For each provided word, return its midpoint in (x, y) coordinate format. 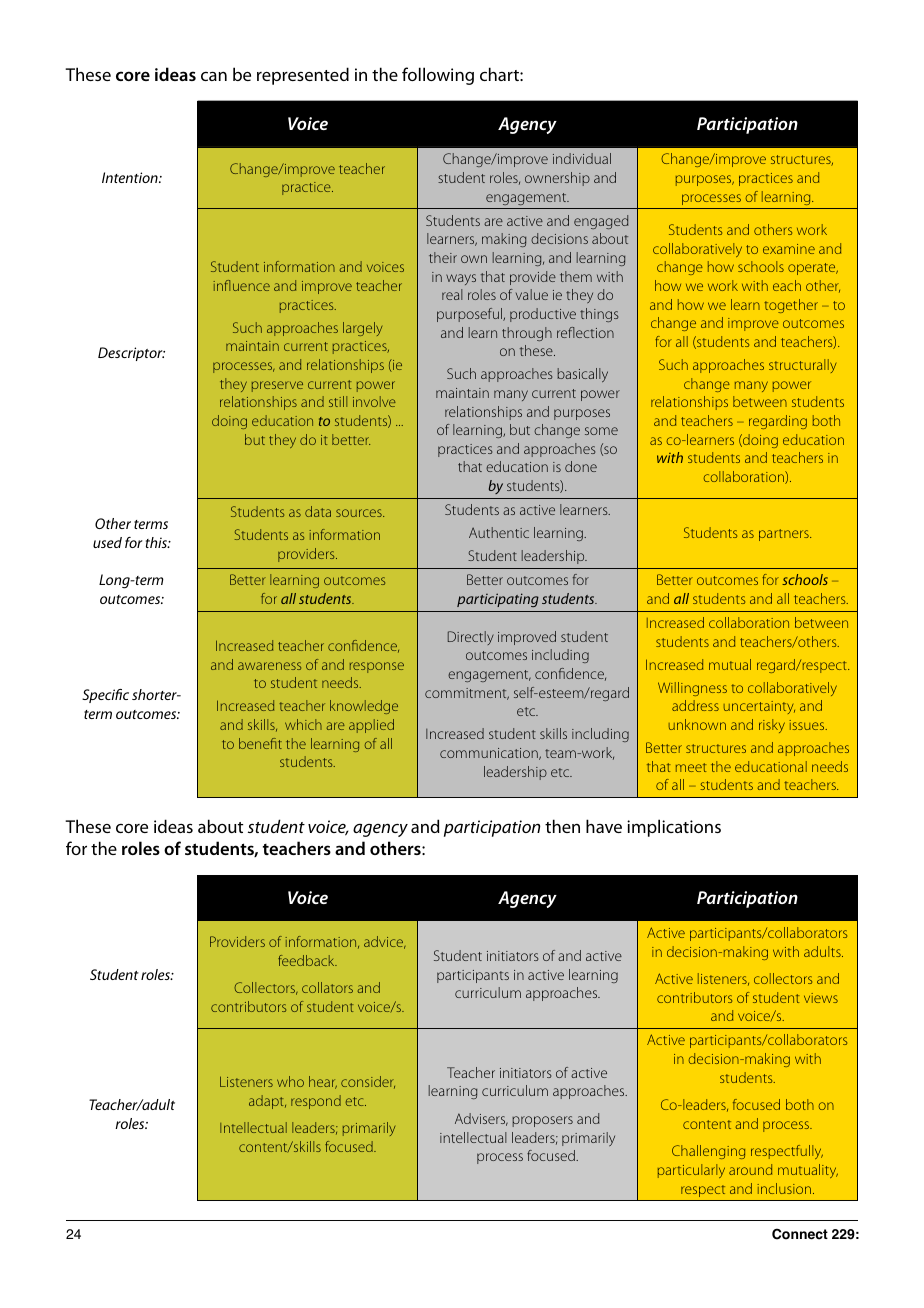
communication (490, 754)
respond (316, 1102)
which (303, 724)
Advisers (481, 1119)
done (581, 466)
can (214, 76)
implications (674, 828)
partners (785, 535)
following (438, 76)
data (318, 511)
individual (582, 158)
